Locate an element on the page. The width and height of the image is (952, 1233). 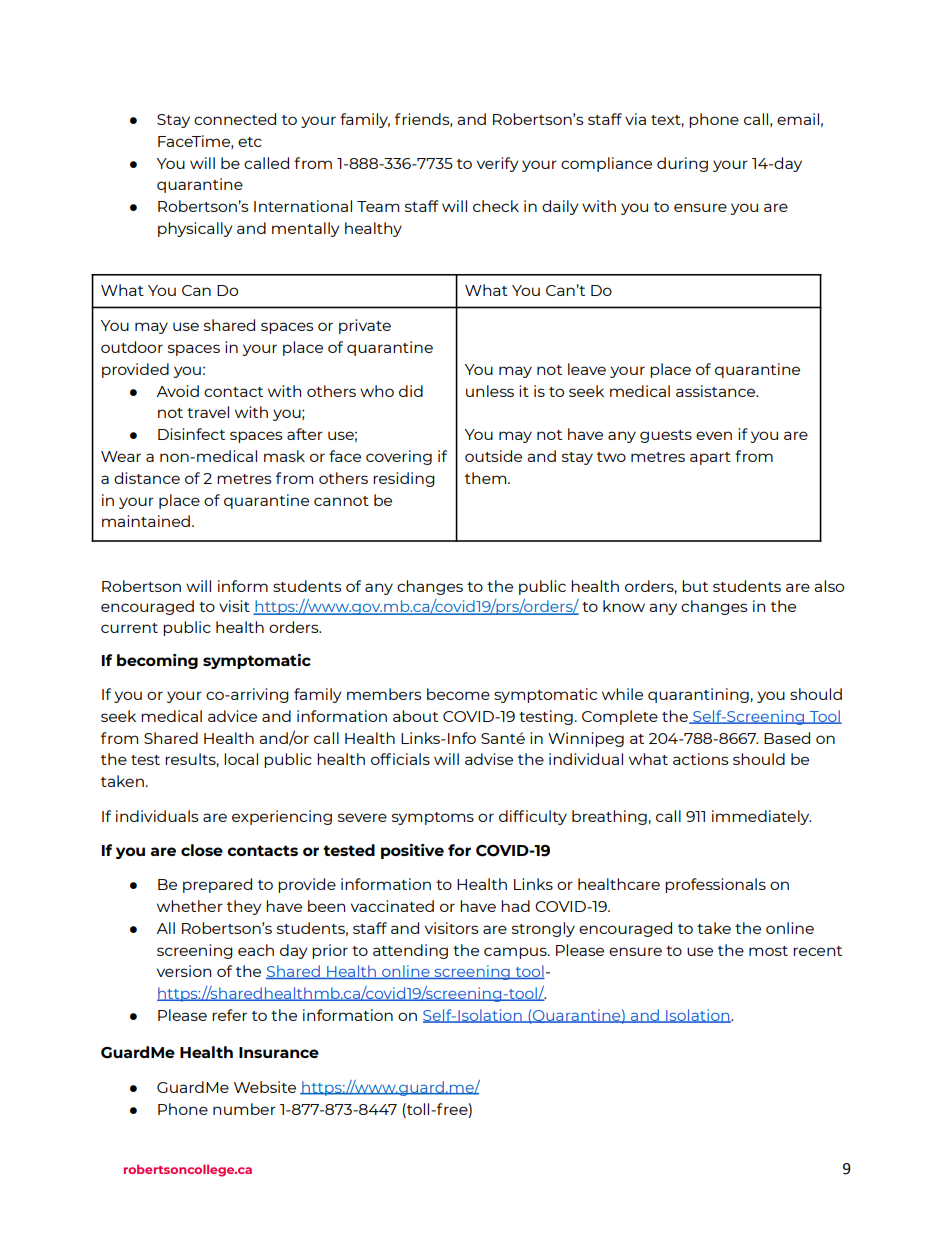
campus is located at coordinates (516, 953).
